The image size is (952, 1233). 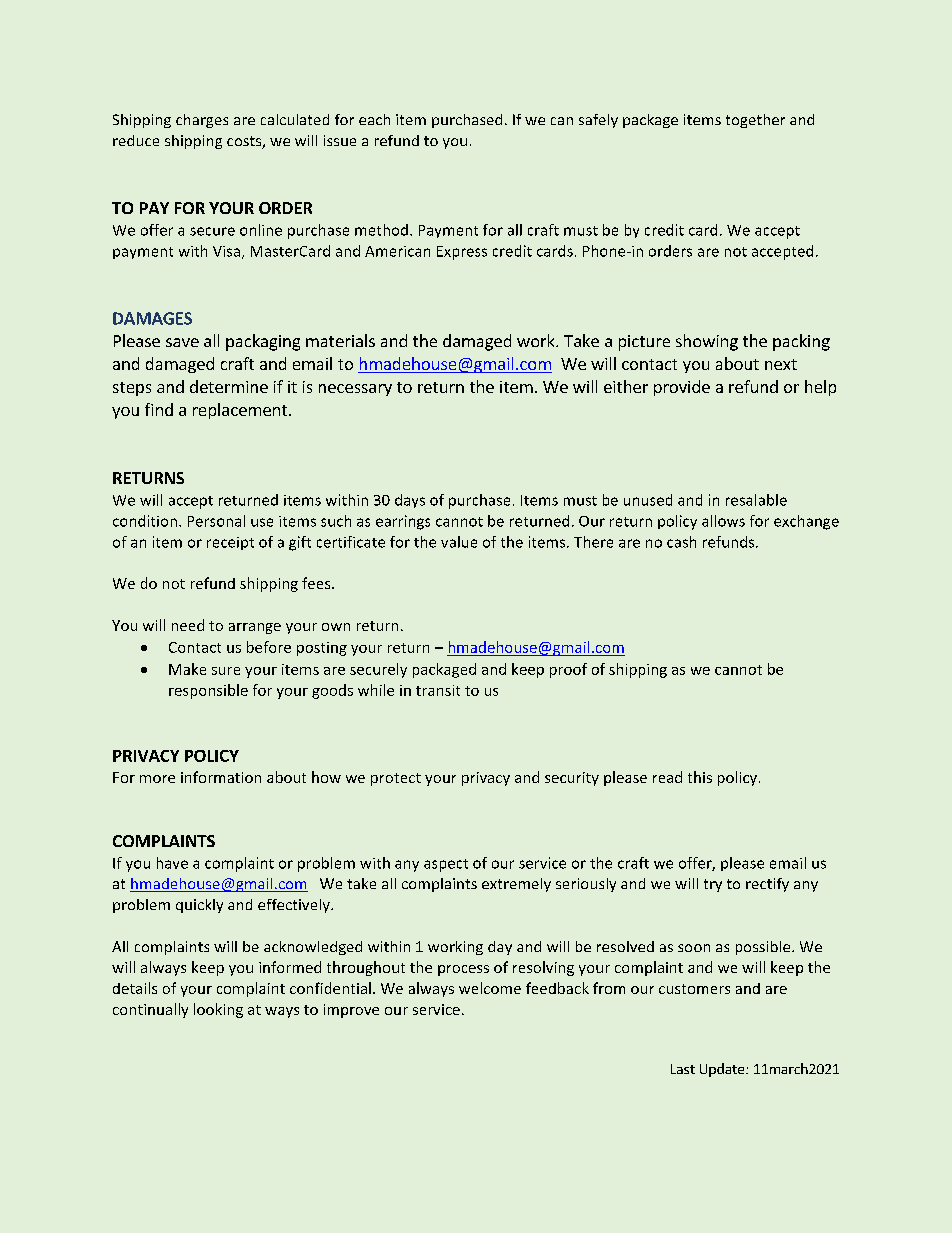 What do you see at coordinates (241, 411) in the document?
I see `replacement` at bounding box center [241, 411].
